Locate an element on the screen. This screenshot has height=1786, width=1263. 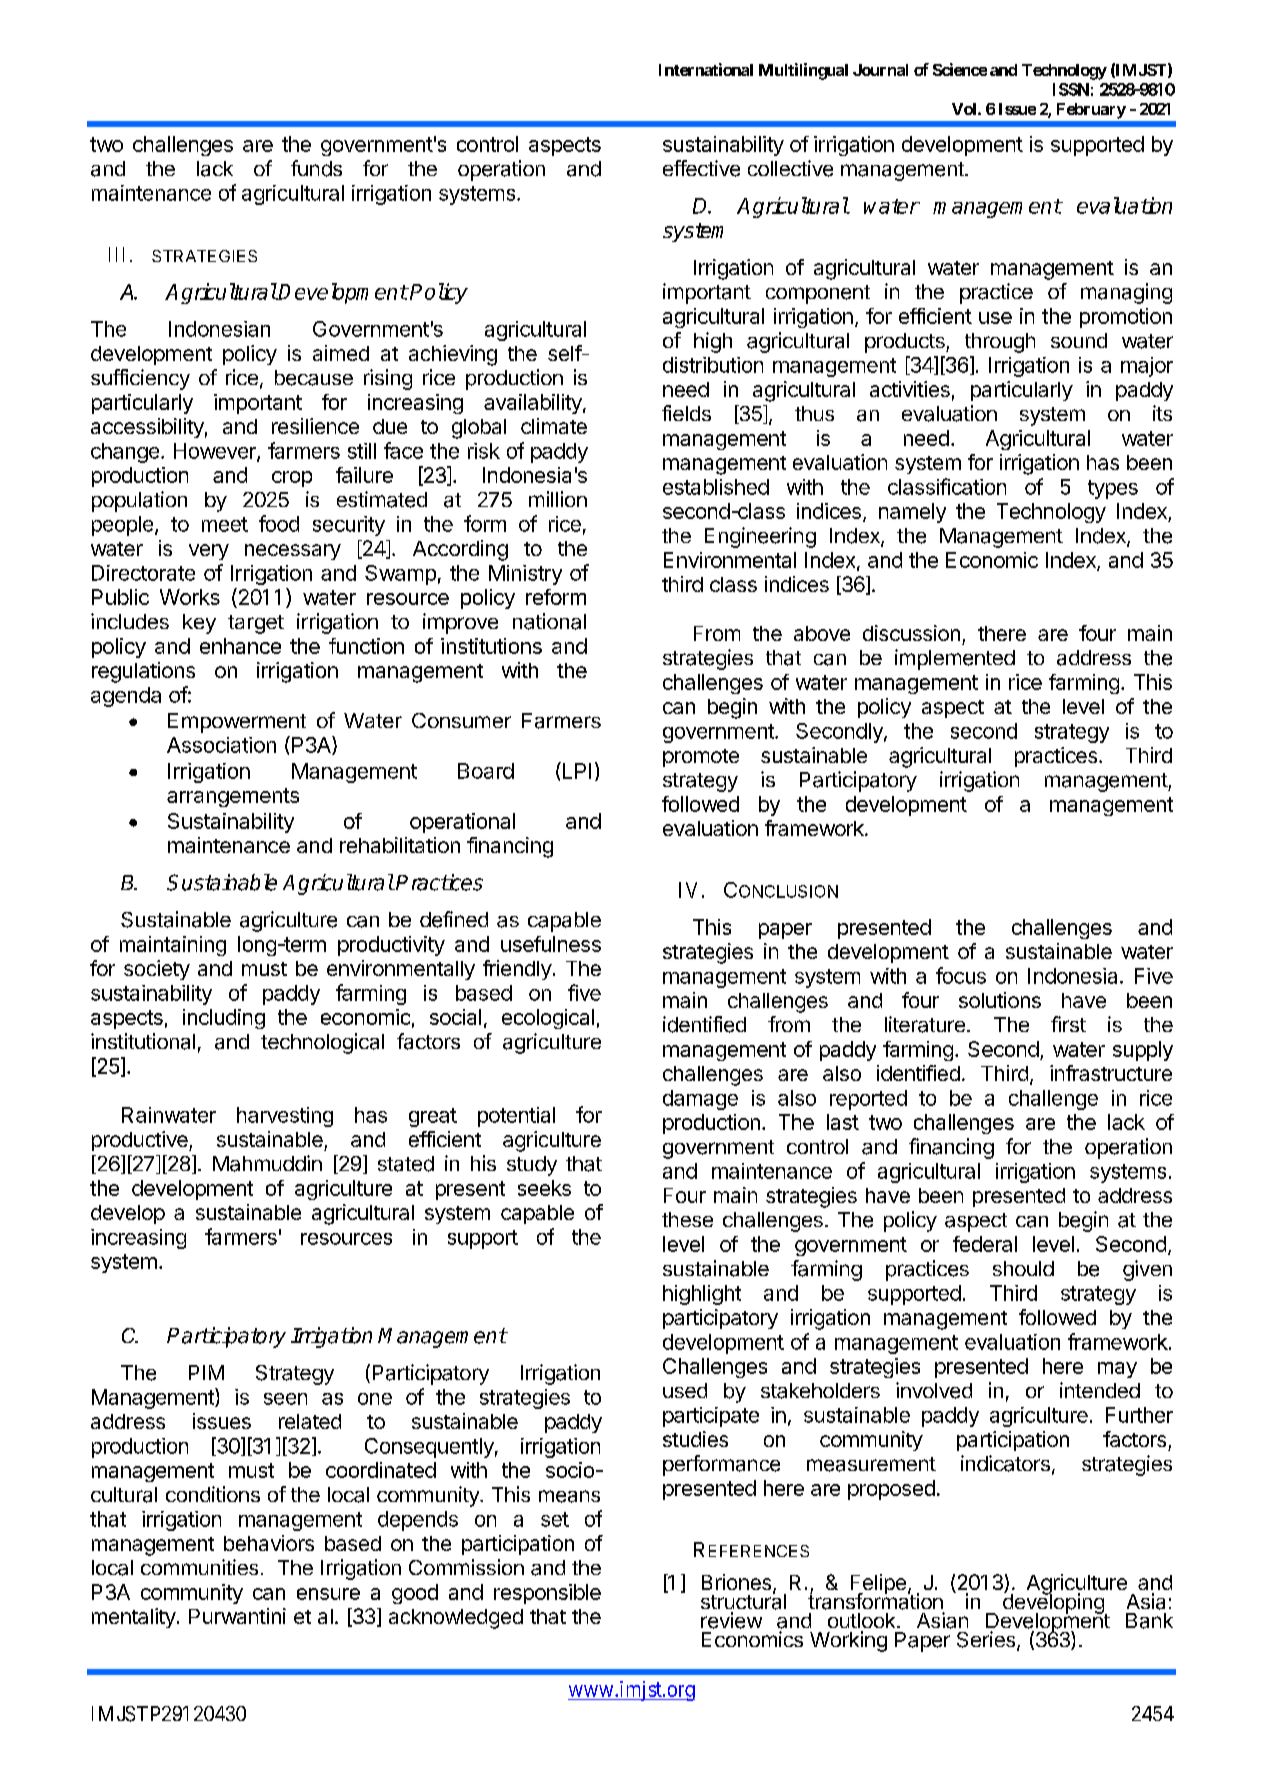
LPI is located at coordinates (575, 770).
